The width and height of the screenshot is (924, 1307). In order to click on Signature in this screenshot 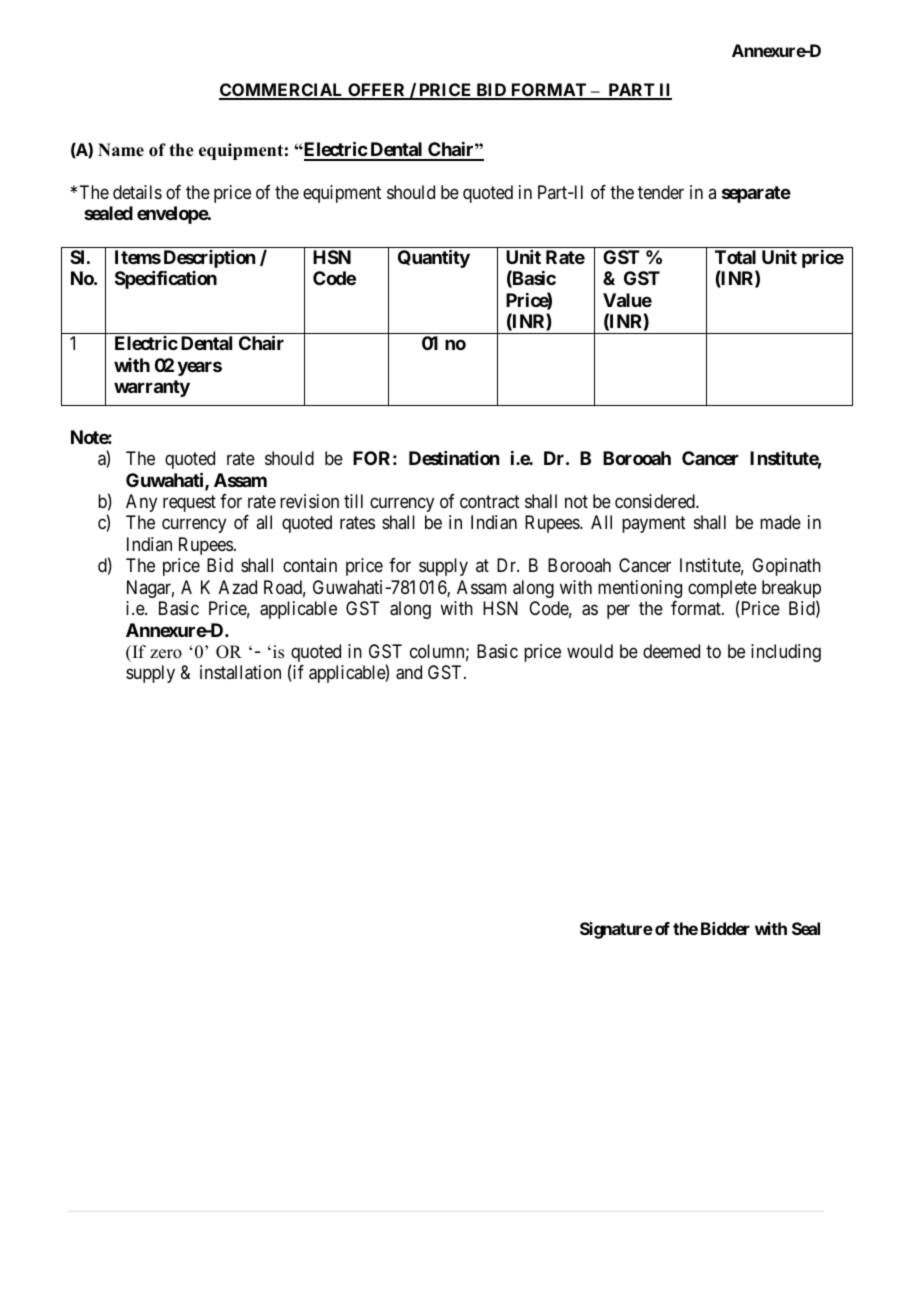, I will do `click(616, 930)`.
